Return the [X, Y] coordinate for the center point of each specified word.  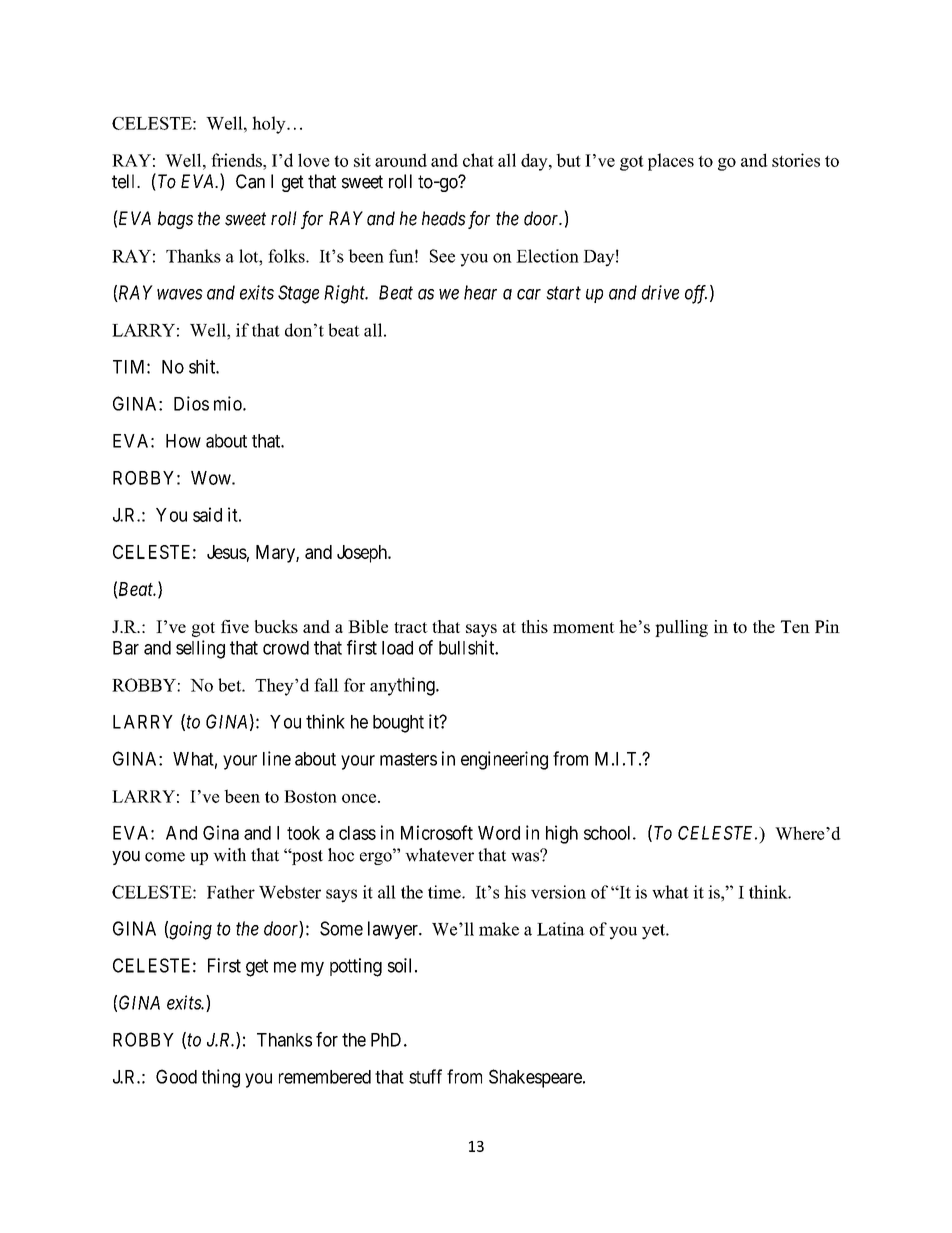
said [207, 514]
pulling [681, 628]
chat [478, 160]
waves [180, 294]
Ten [795, 626]
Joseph [363, 554]
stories [796, 160]
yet [654, 932]
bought [398, 724]
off [696, 294]
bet [230, 685]
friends [237, 160]
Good [176, 1076]
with [229, 855]
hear [480, 292]
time [445, 892]
